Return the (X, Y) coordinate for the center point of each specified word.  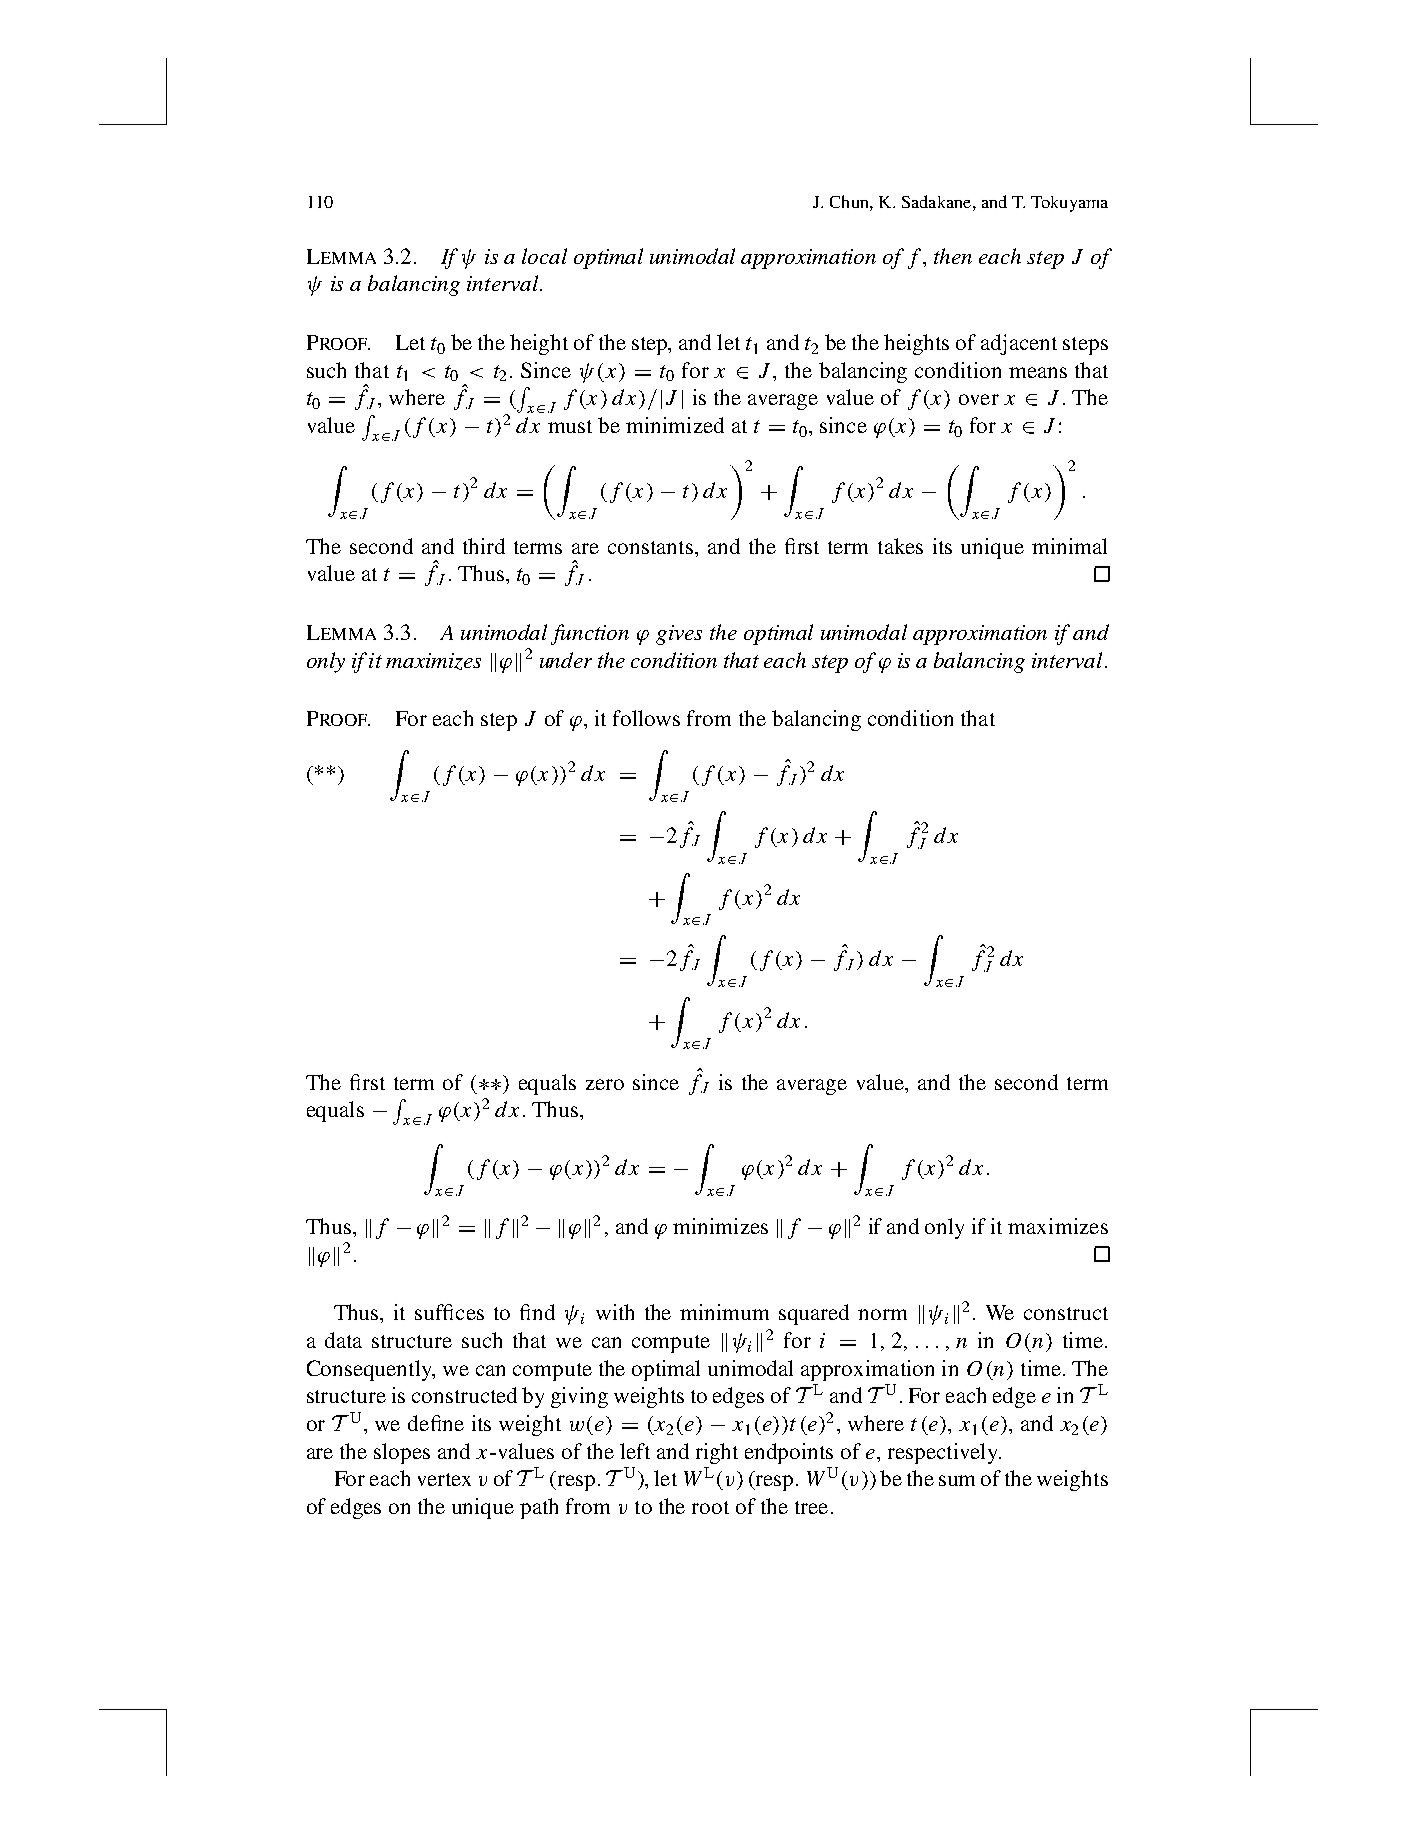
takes (900, 546)
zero (605, 1084)
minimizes (720, 1226)
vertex (444, 1479)
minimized (675, 425)
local (544, 256)
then (953, 256)
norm (882, 1314)
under (566, 660)
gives (679, 635)
